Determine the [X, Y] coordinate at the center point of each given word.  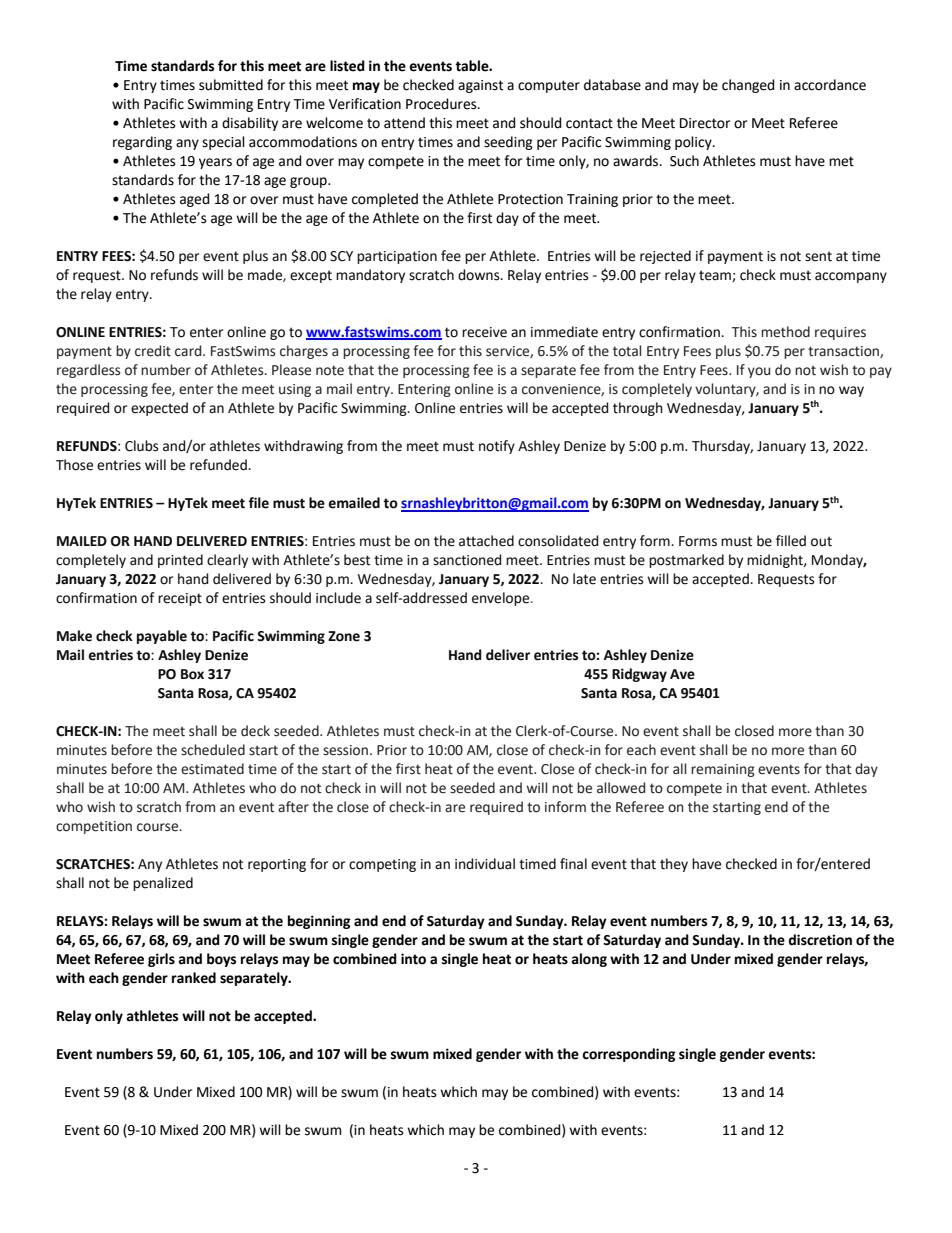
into [413, 959]
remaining [723, 770]
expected [159, 409]
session [345, 750]
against [480, 86]
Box [192, 674]
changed [748, 86]
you [759, 372]
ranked [194, 978]
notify [497, 447]
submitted [231, 85]
